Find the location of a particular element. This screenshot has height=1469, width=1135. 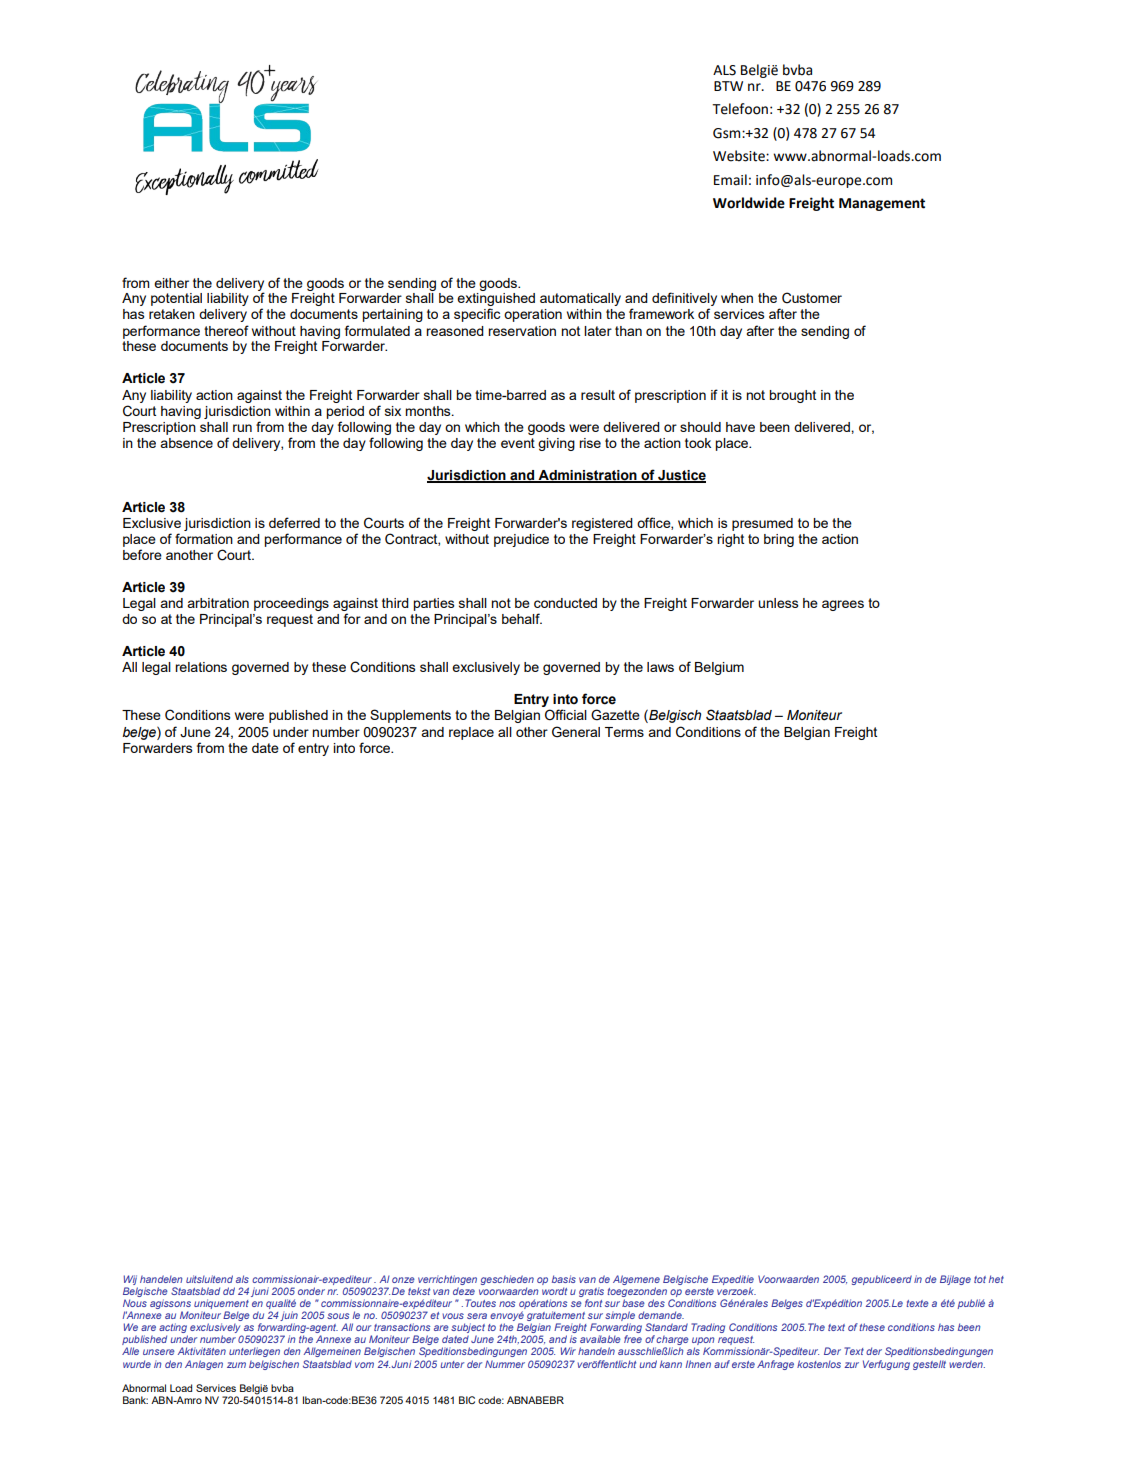

formation is located at coordinates (204, 538).
